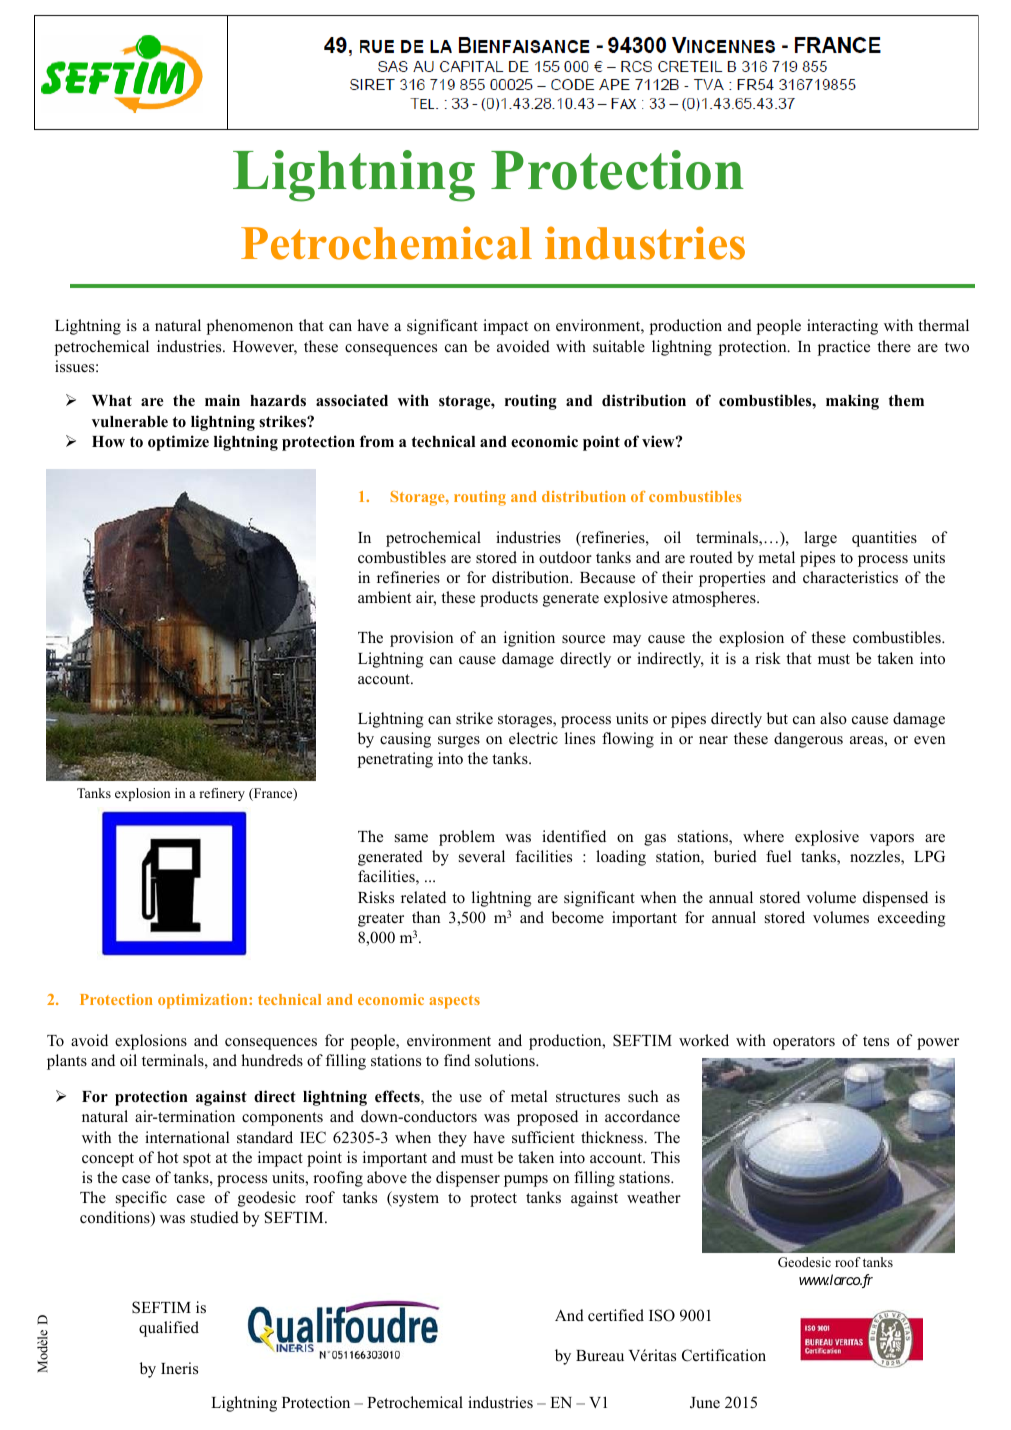  Describe the element at coordinates (384, 597) in the screenshot. I see `ambient` at that location.
